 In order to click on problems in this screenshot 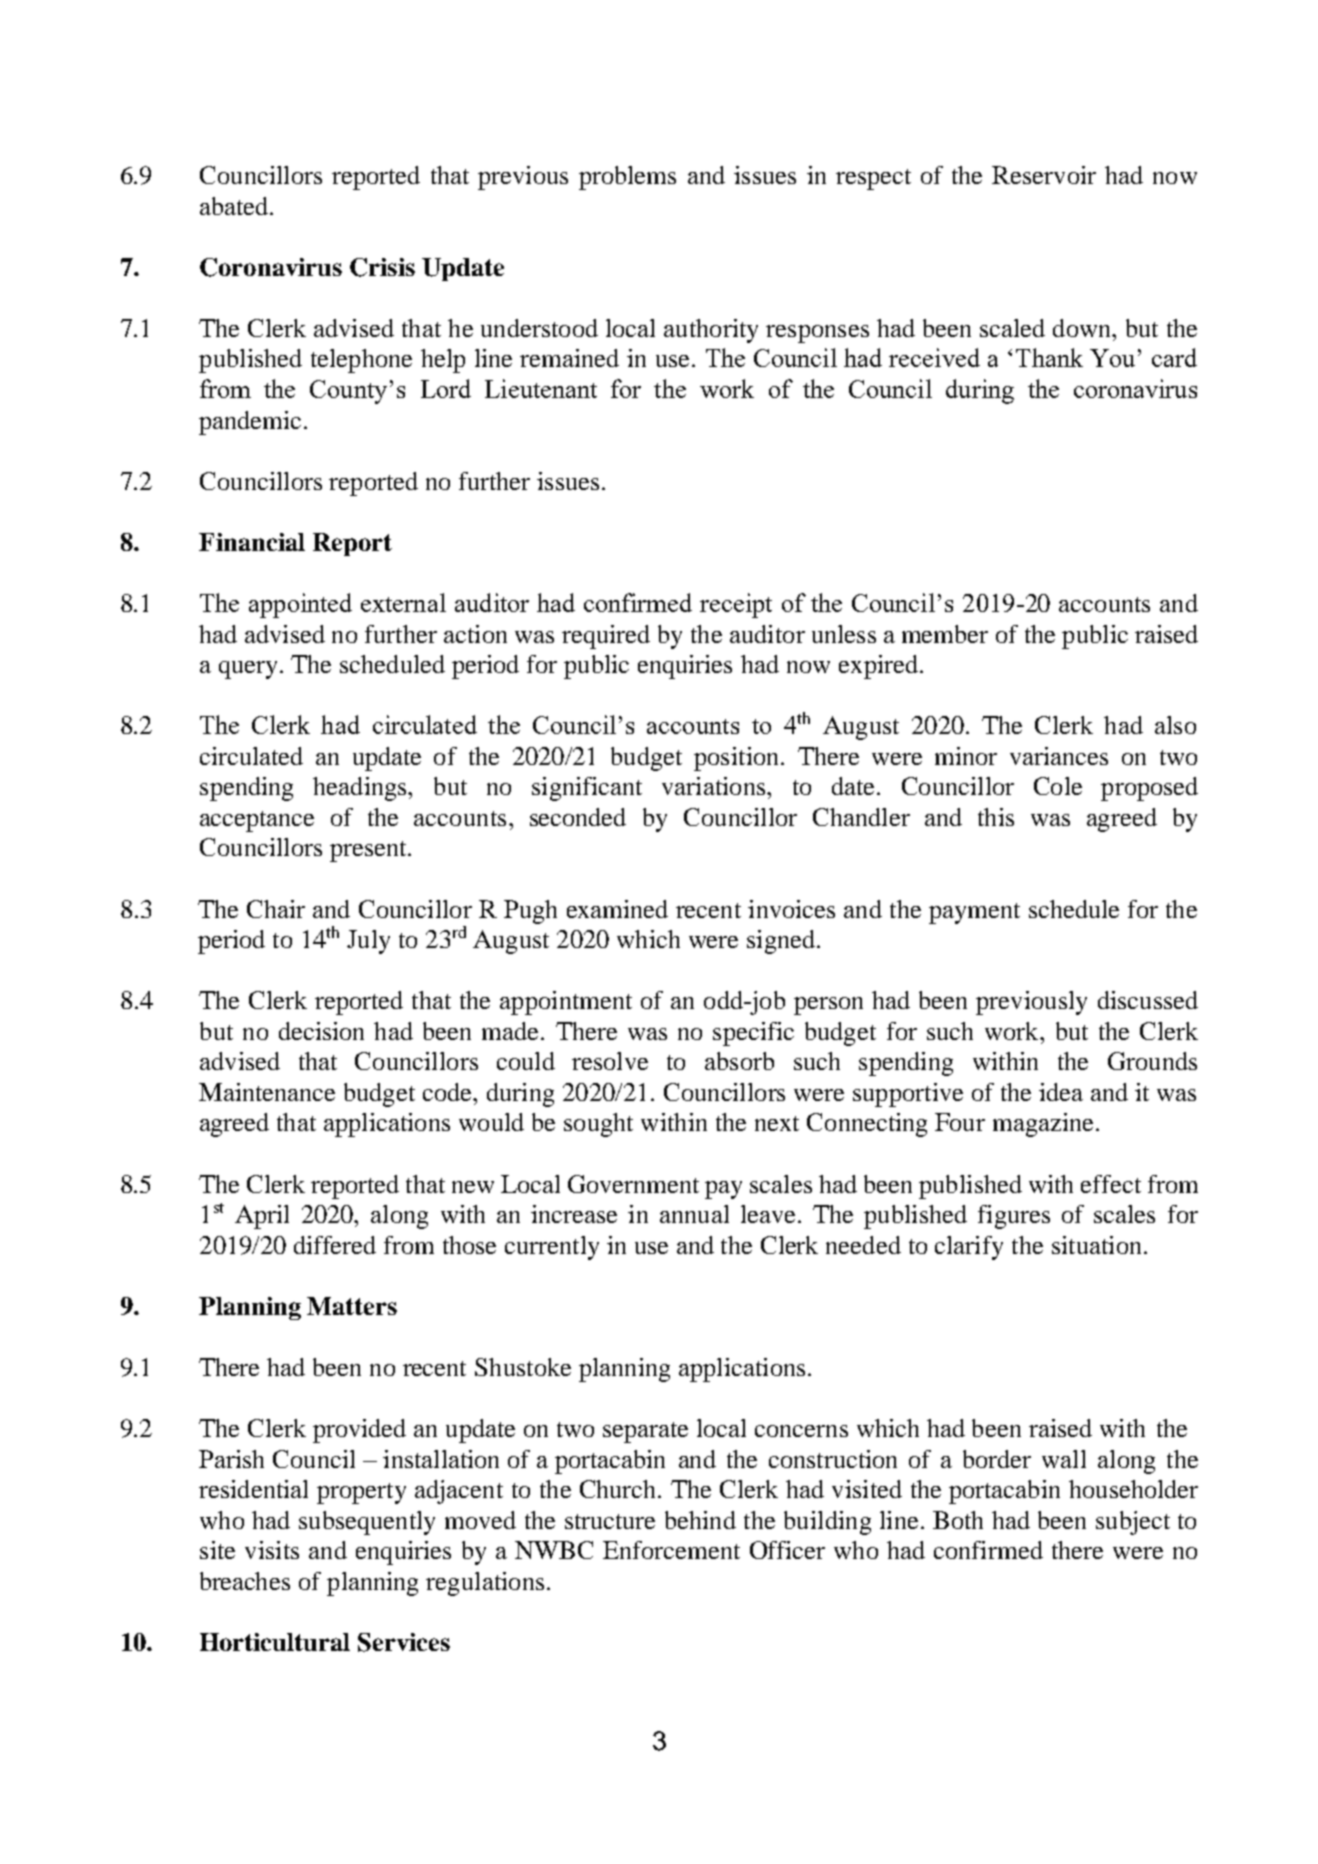, I will do `click(627, 178)`.
